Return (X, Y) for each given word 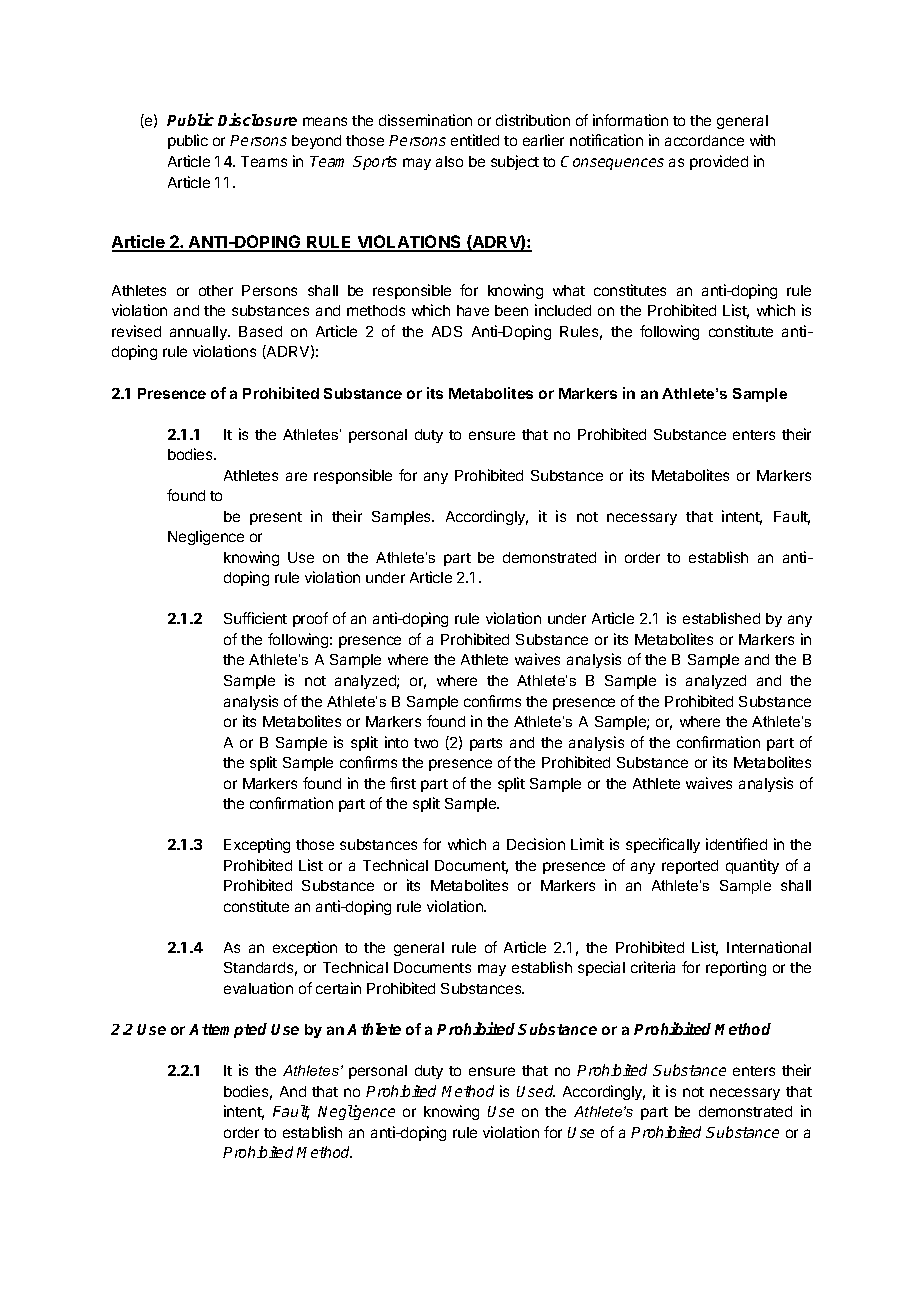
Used (536, 1091)
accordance (704, 140)
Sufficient (255, 618)
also (449, 161)
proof (310, 619)
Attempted (228, 1030)
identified (736, 844)
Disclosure (257, 119)
